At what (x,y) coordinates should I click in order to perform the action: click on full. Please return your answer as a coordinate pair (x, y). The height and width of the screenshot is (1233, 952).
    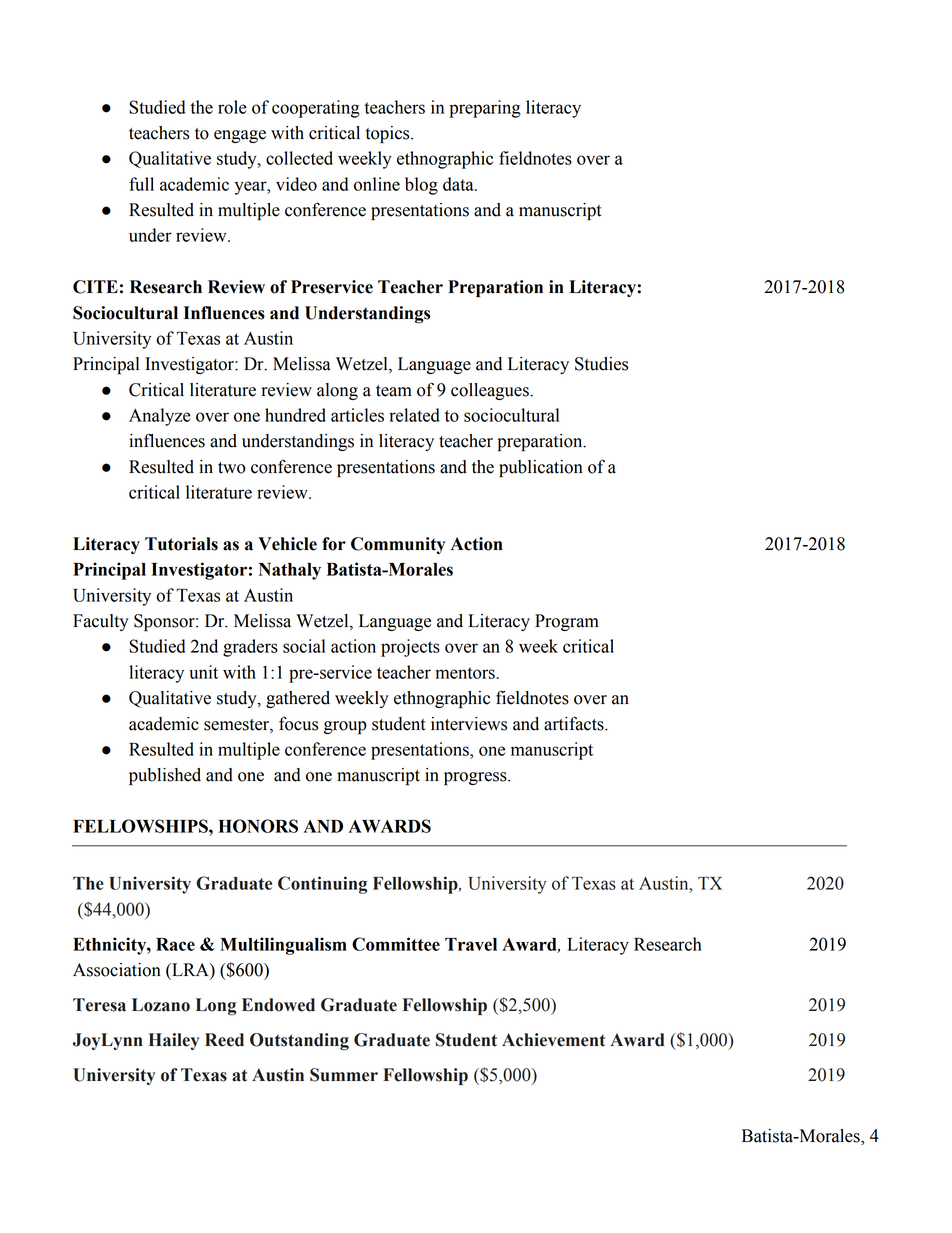
    Looking at the image, I should click on (141, 184).
